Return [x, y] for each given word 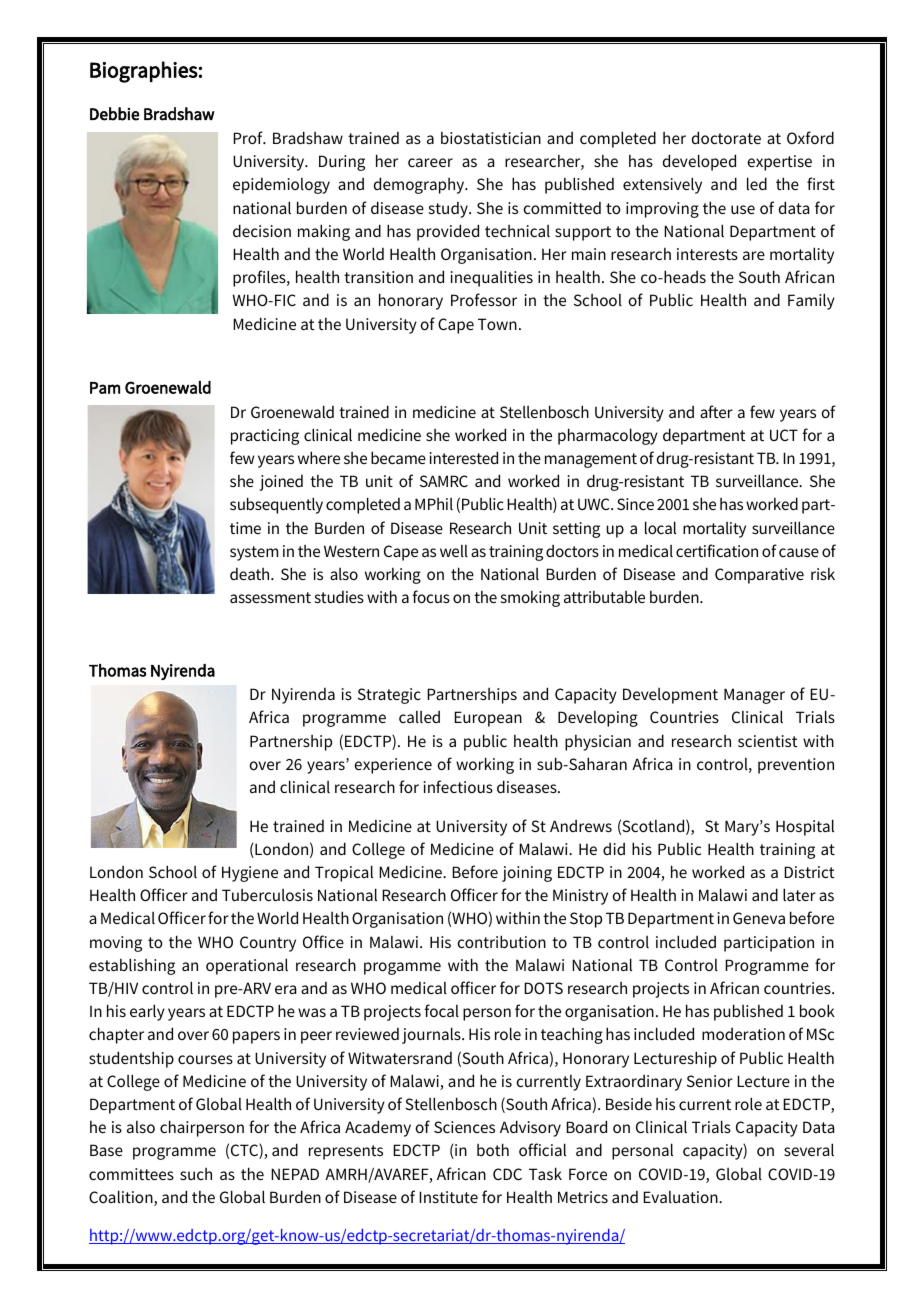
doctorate [726, 137]
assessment [270, 597]
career [430, 162]
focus [431, 596]
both [493, 1149]
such [196, 1174]
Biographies [144, 72]
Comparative [759, 576]
